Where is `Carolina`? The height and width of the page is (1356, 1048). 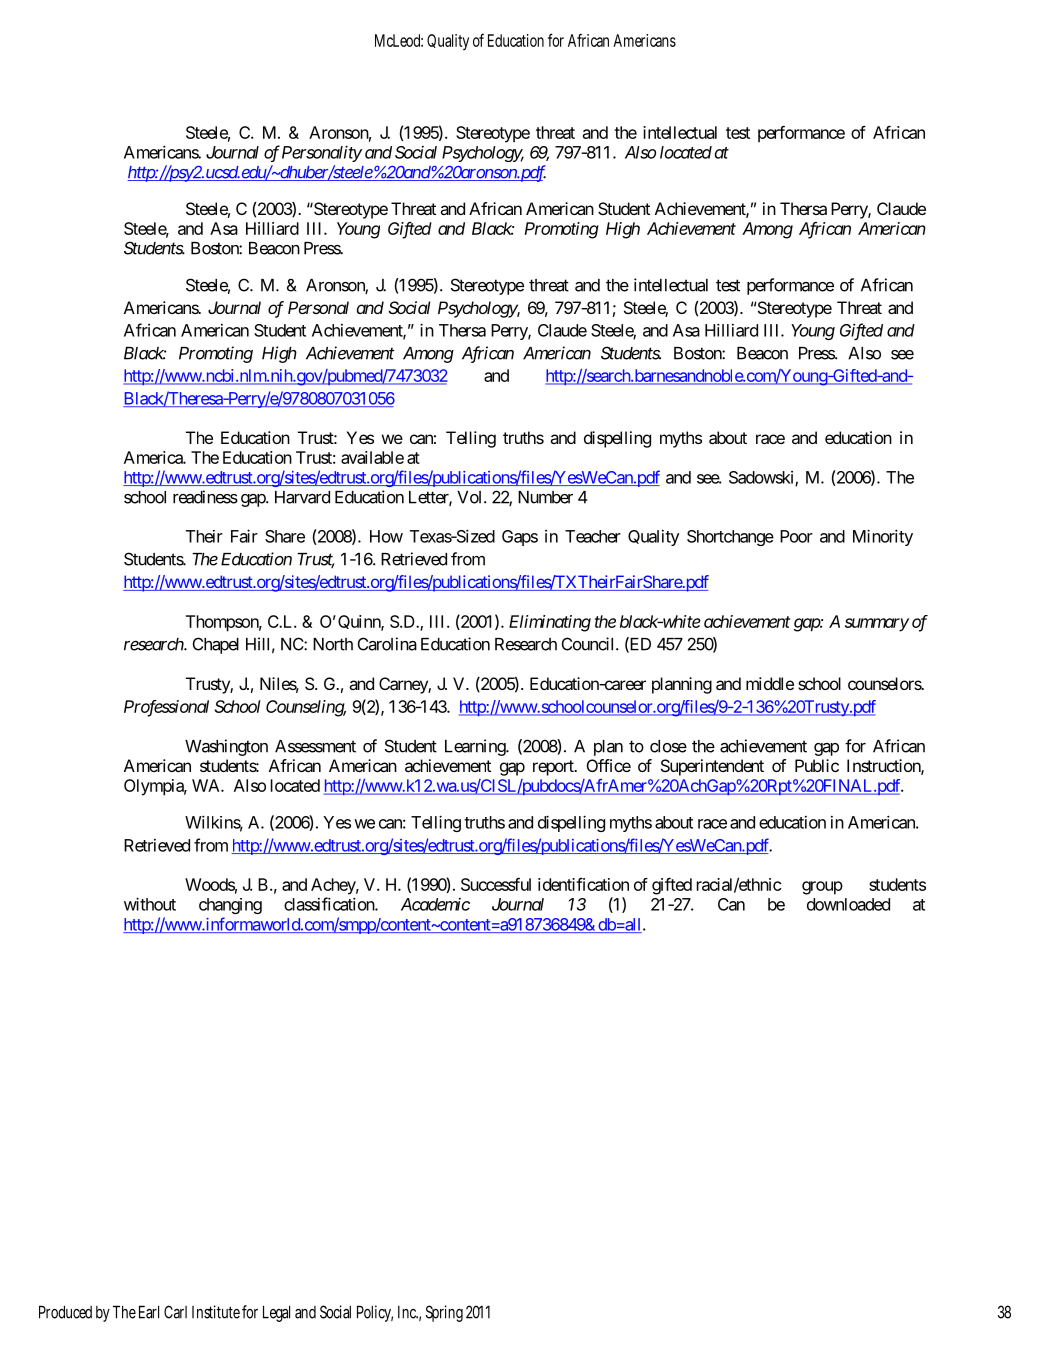
Carolina is located at coordinates (387, 644).
